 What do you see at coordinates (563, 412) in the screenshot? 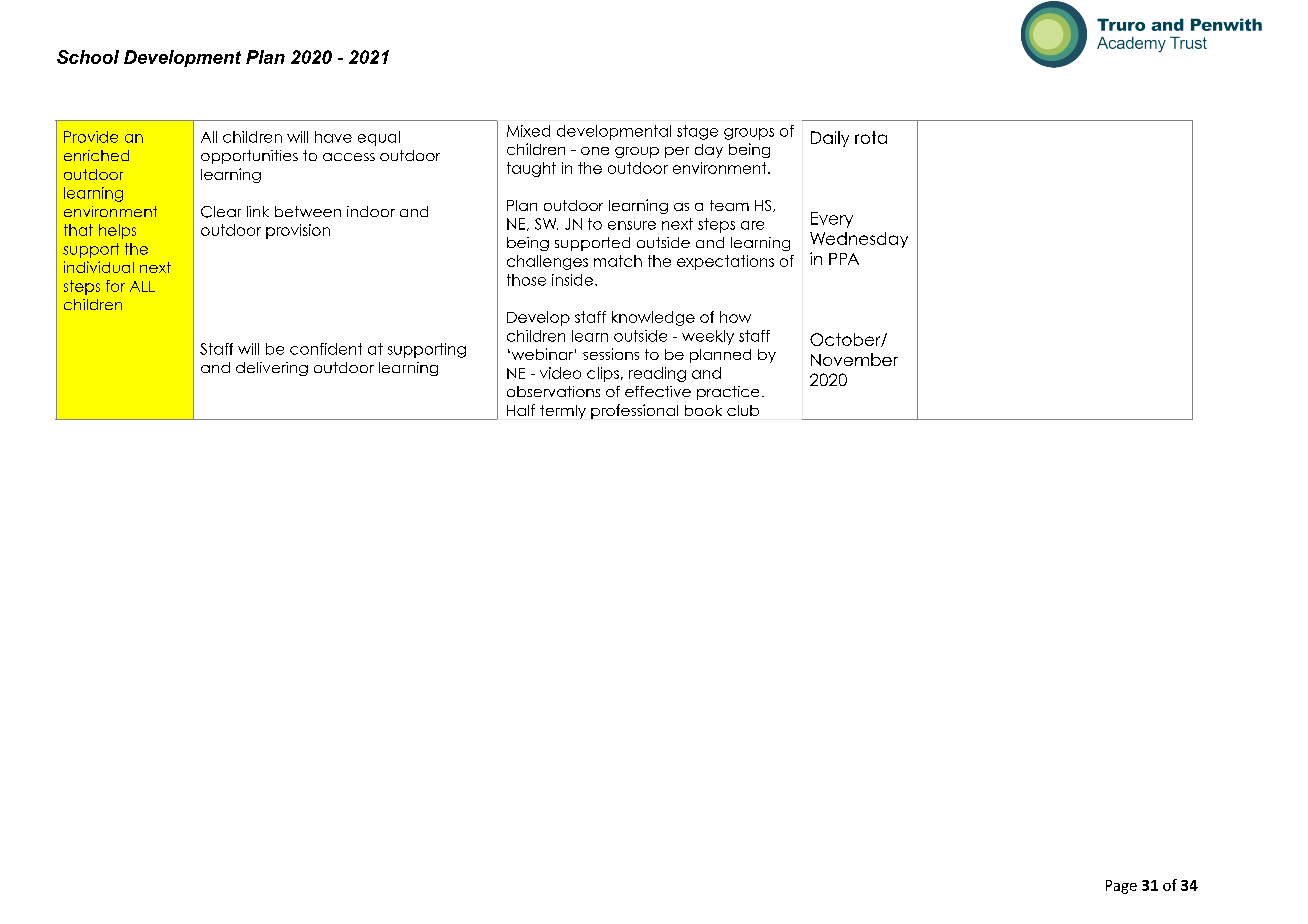
I see `termly` at bounding box center [563, 412].
